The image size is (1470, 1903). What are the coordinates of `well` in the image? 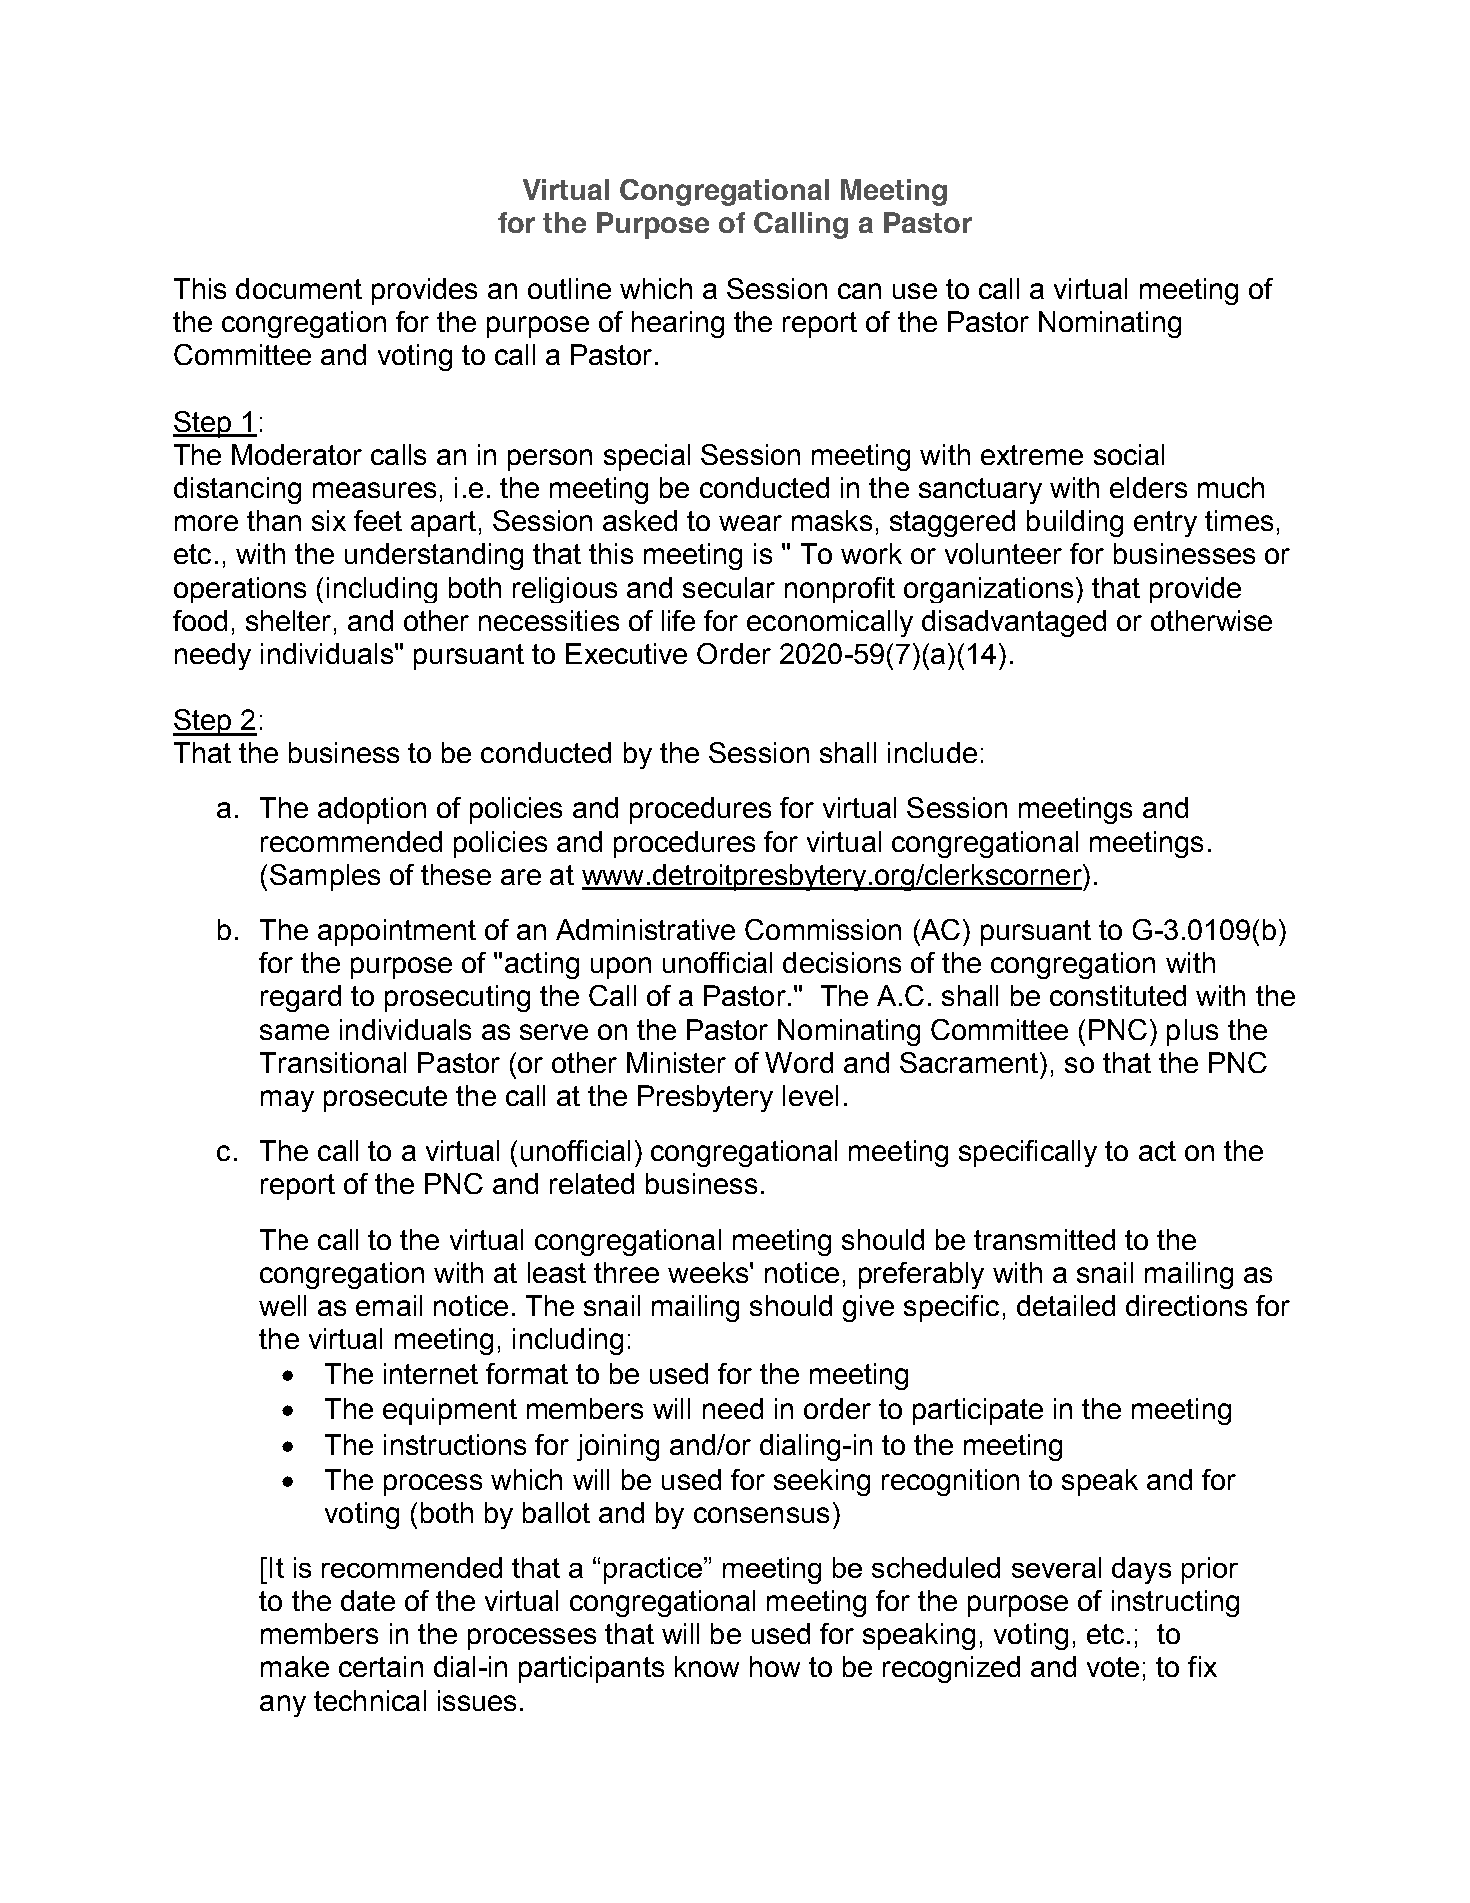 It's located at (282, 1305).
